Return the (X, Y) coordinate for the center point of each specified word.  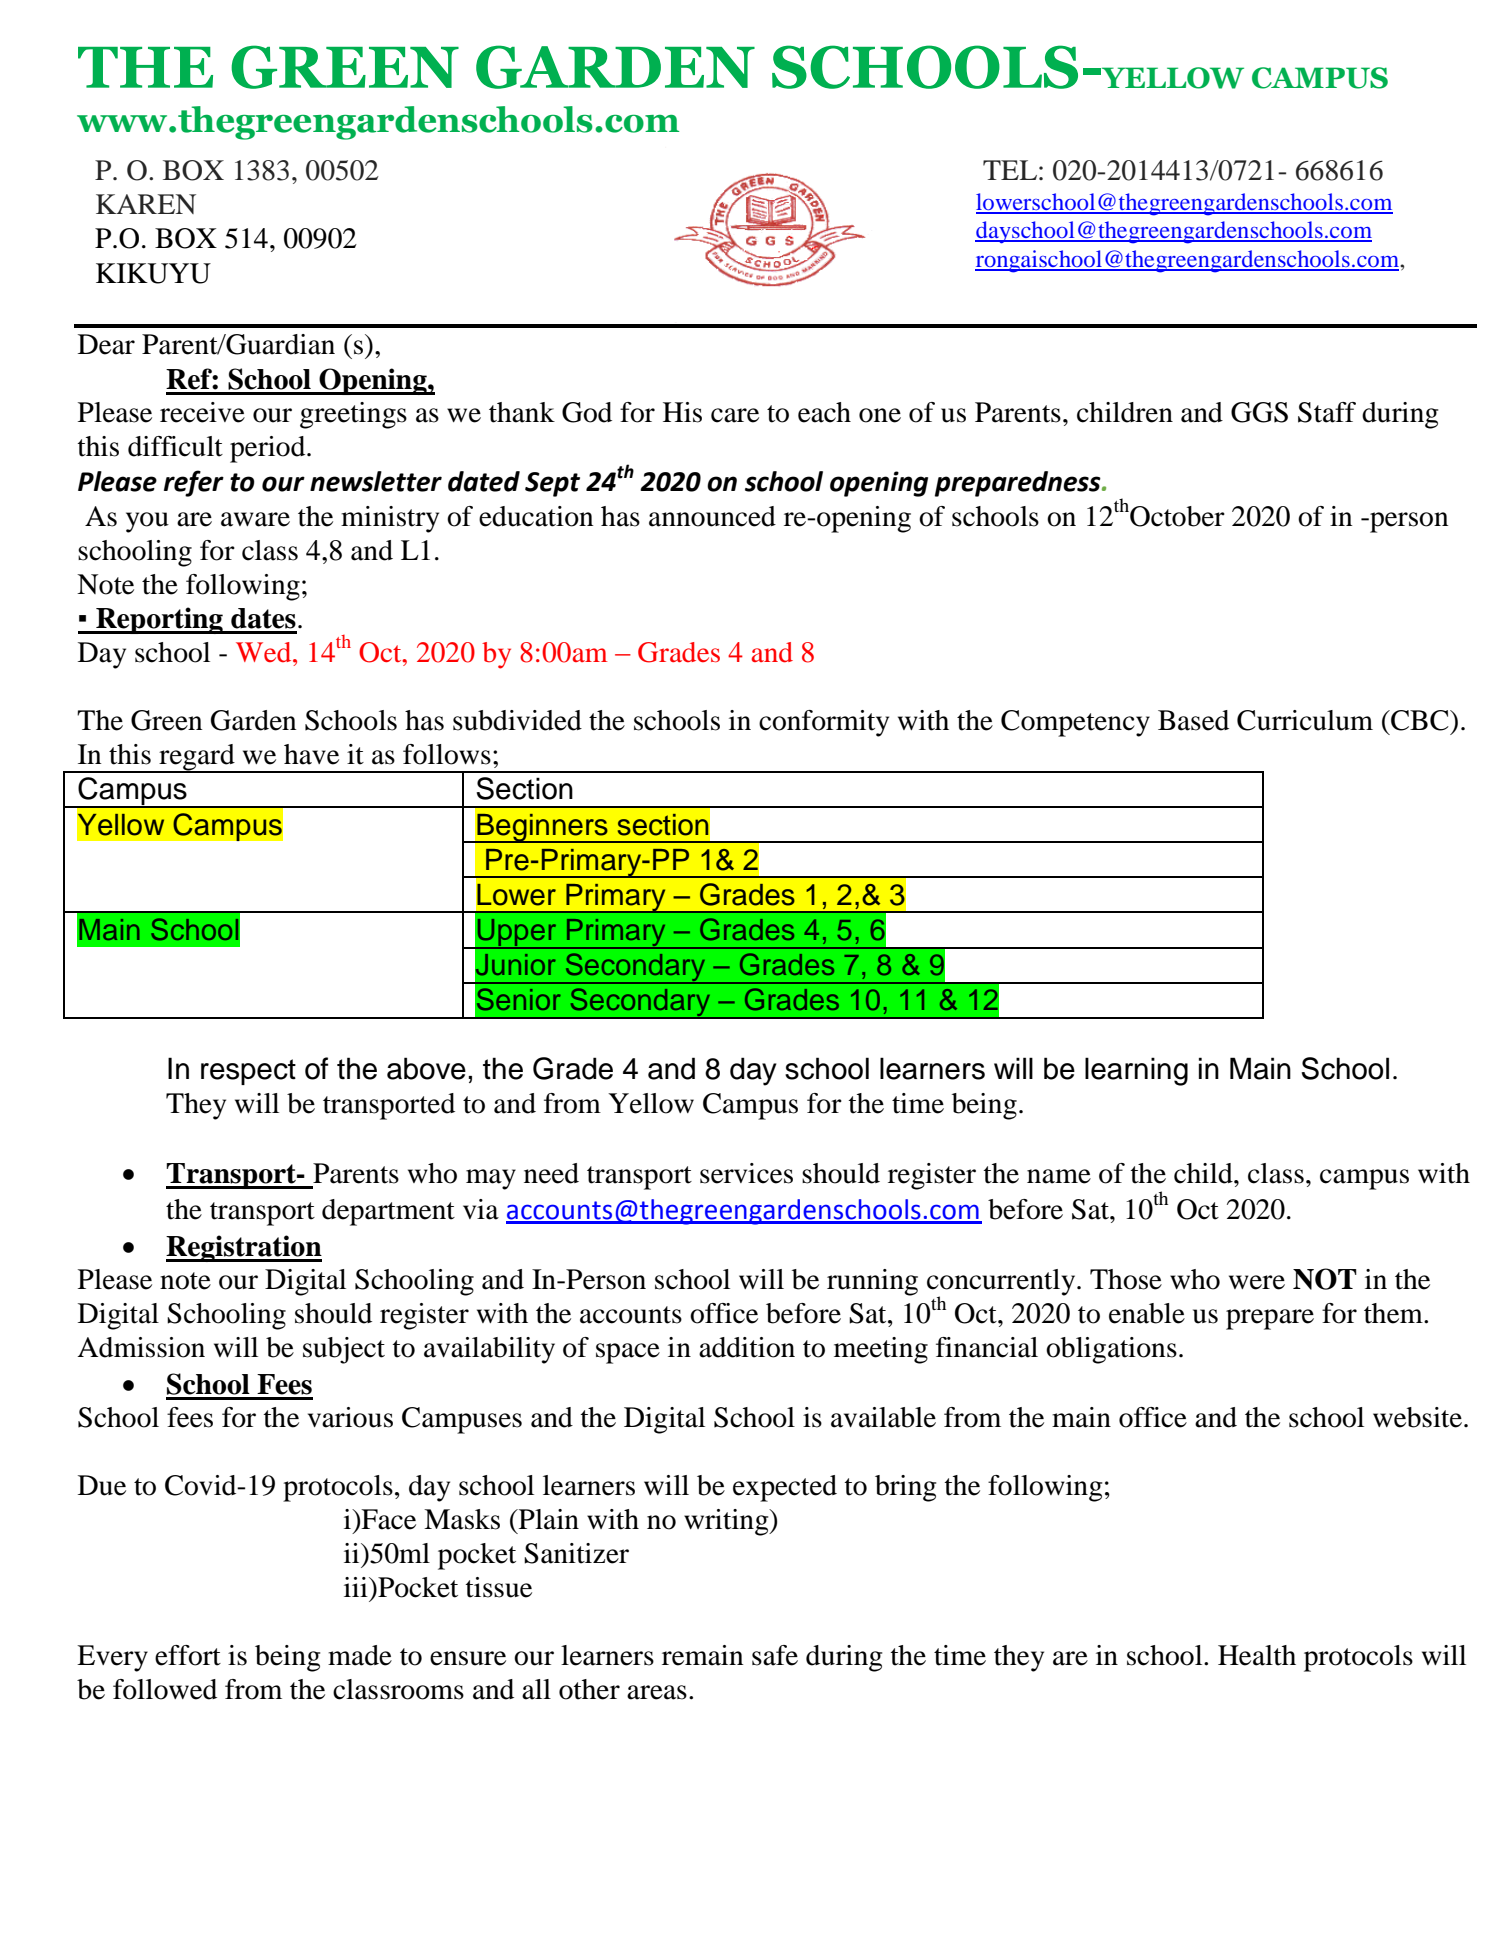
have (311, 754)
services (746, 1173)
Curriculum (1305, 720)
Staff (1327, 412)
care (735, 415)
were (1257, 1282)
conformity (824, 723)
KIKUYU (153, 273)
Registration (244, 1248)
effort (188, 1655)
